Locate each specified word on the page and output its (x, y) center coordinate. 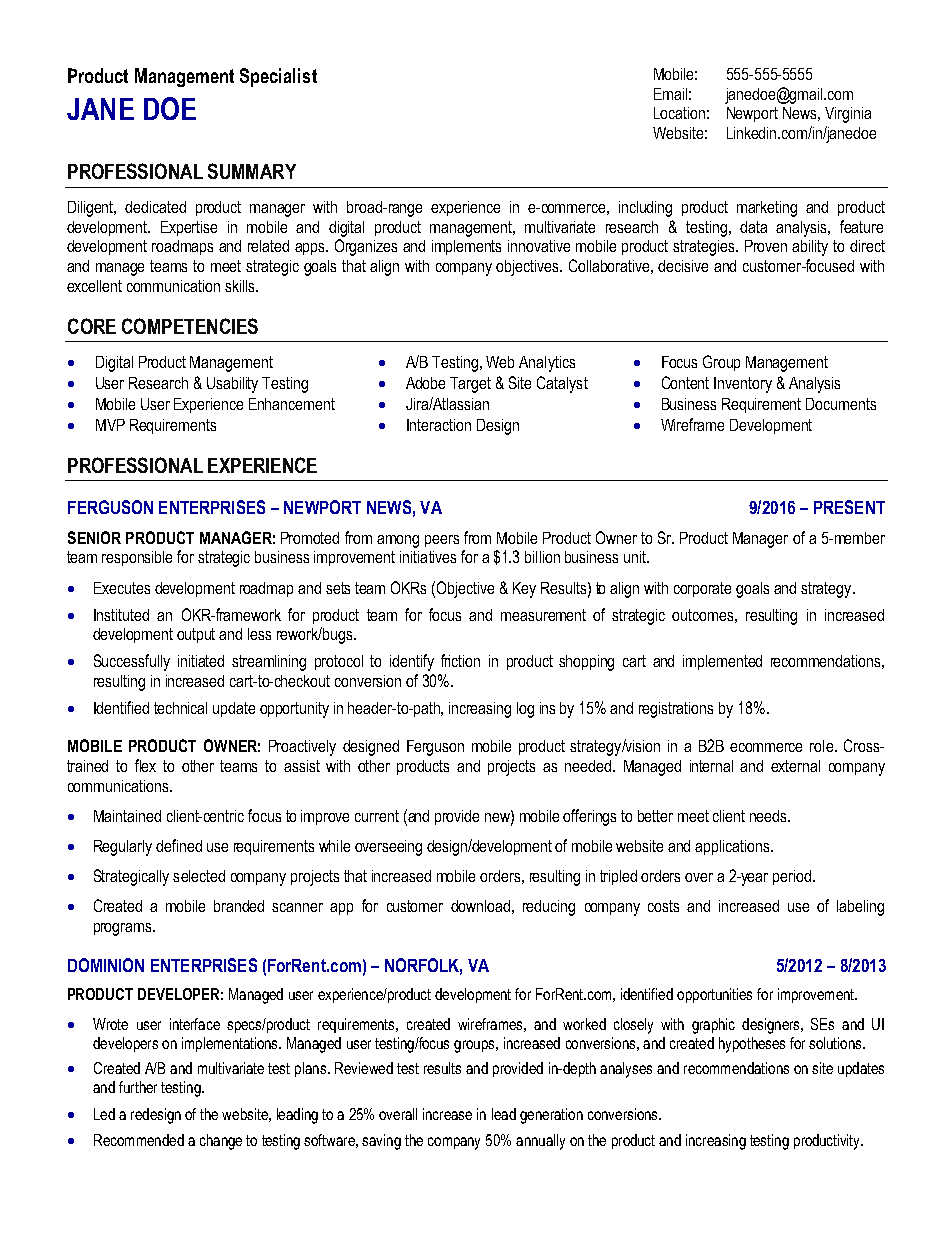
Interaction (439, 425)
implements (466, 247)
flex (145, 765)
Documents (841, 404)
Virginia (848, 115)
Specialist (278, 77)
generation (551, 1116)
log (525, 710)
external (795, 766)
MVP (110, 425)
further (138, 1087)
